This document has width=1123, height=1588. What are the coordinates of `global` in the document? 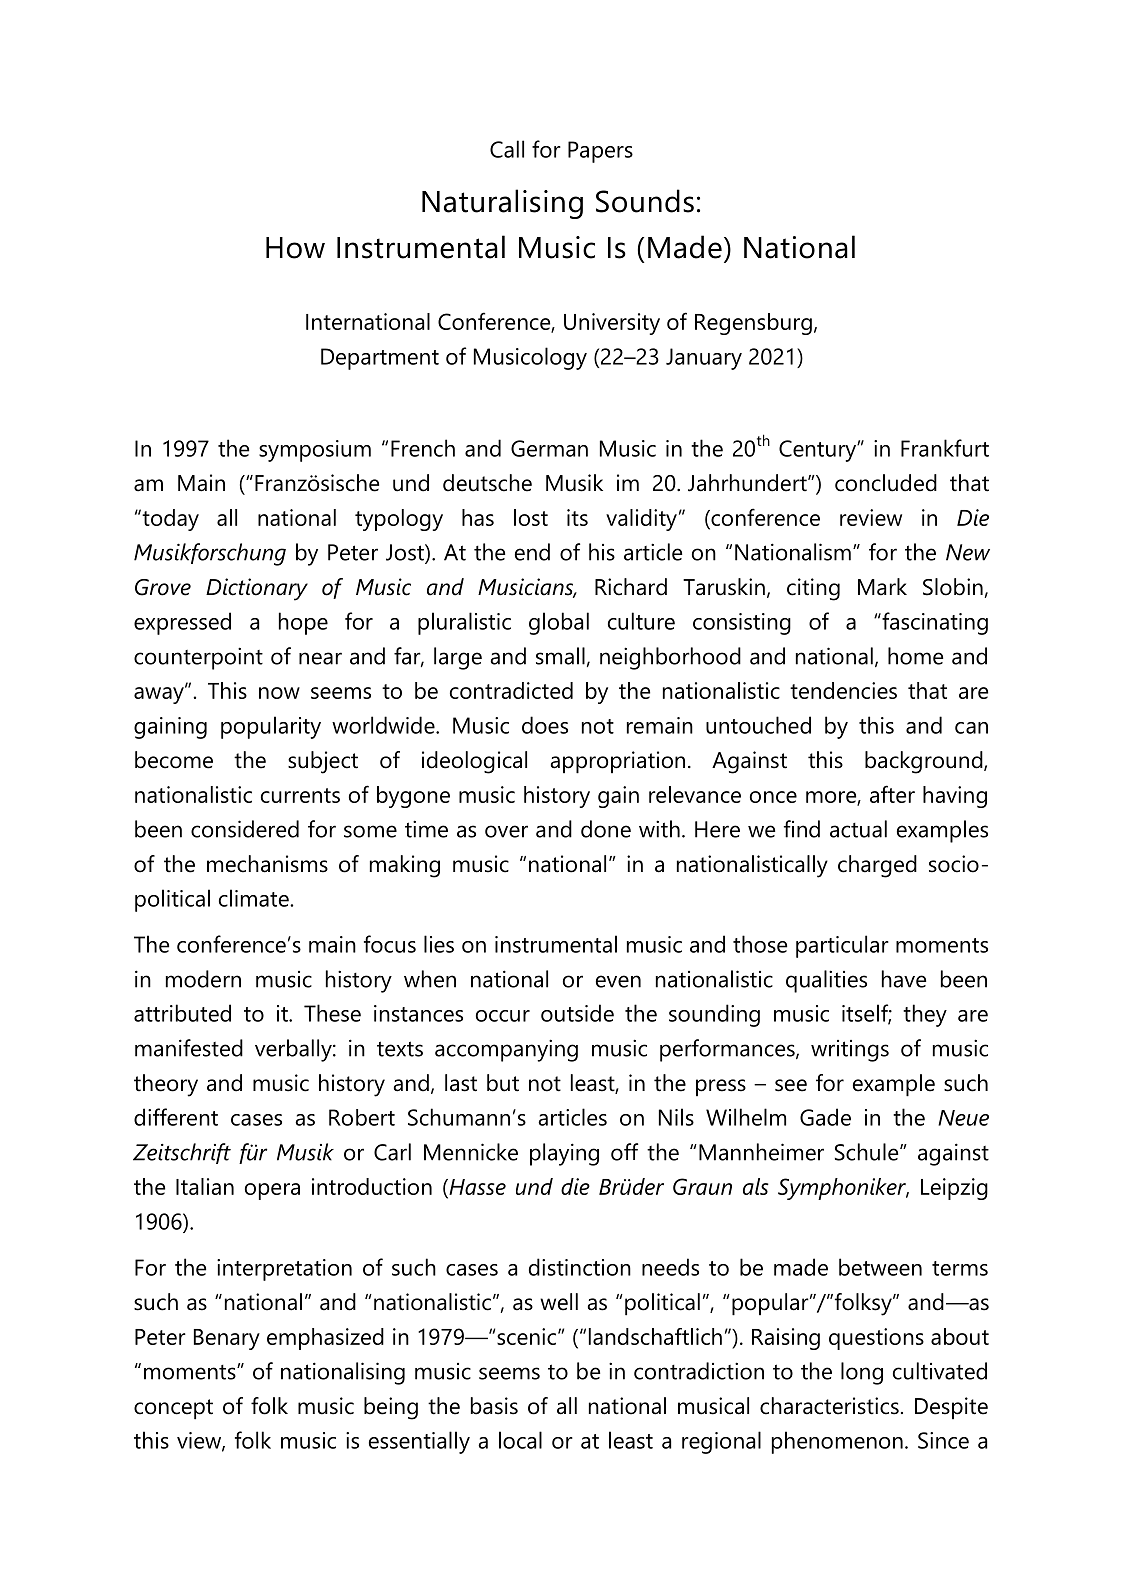 It's located at (559, 623).
